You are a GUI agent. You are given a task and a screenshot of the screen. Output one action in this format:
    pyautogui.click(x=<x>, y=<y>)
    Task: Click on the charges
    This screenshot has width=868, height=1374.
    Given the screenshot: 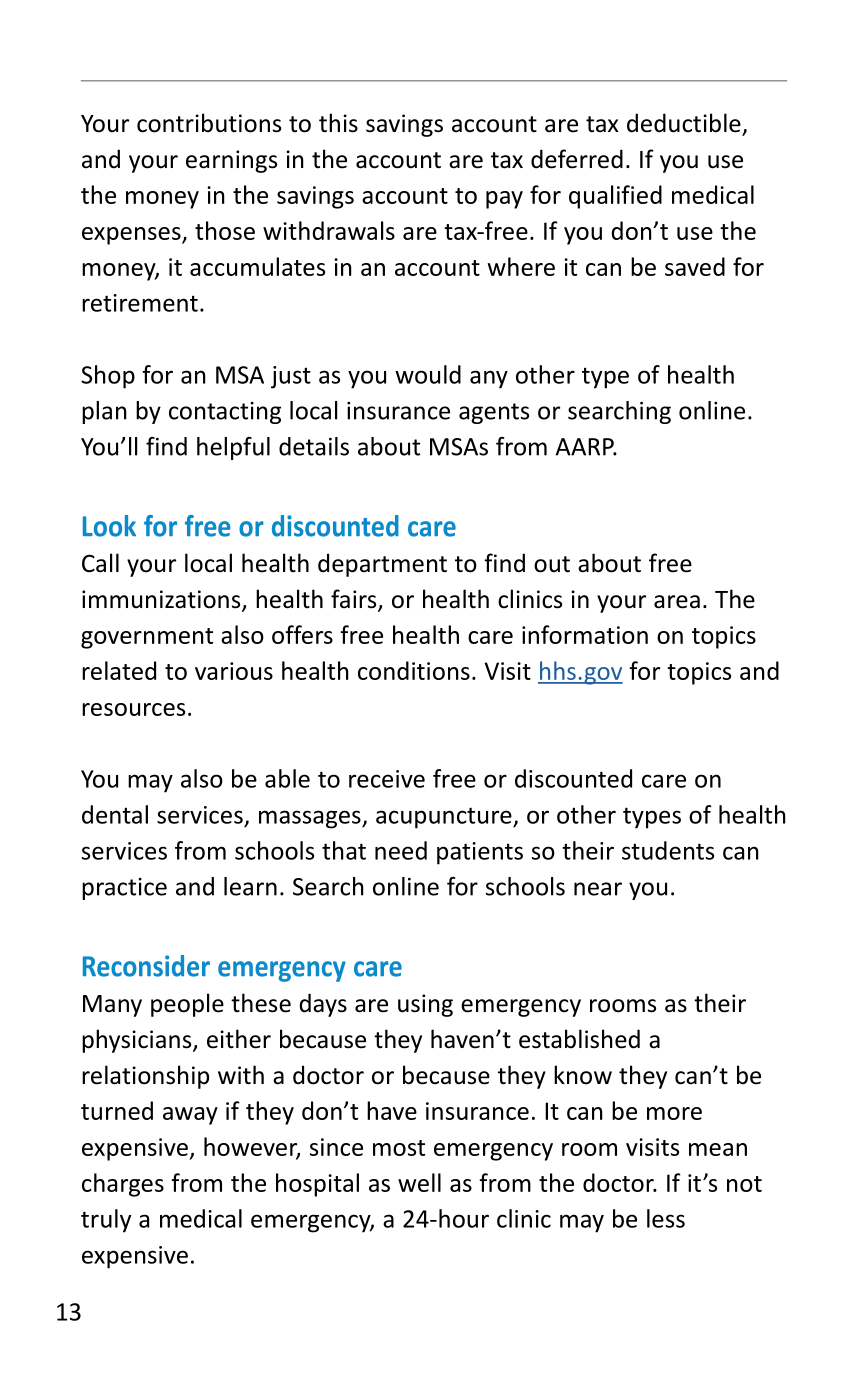 What is the action you would take?
    pyautogui.click(x=123, y=1185)
